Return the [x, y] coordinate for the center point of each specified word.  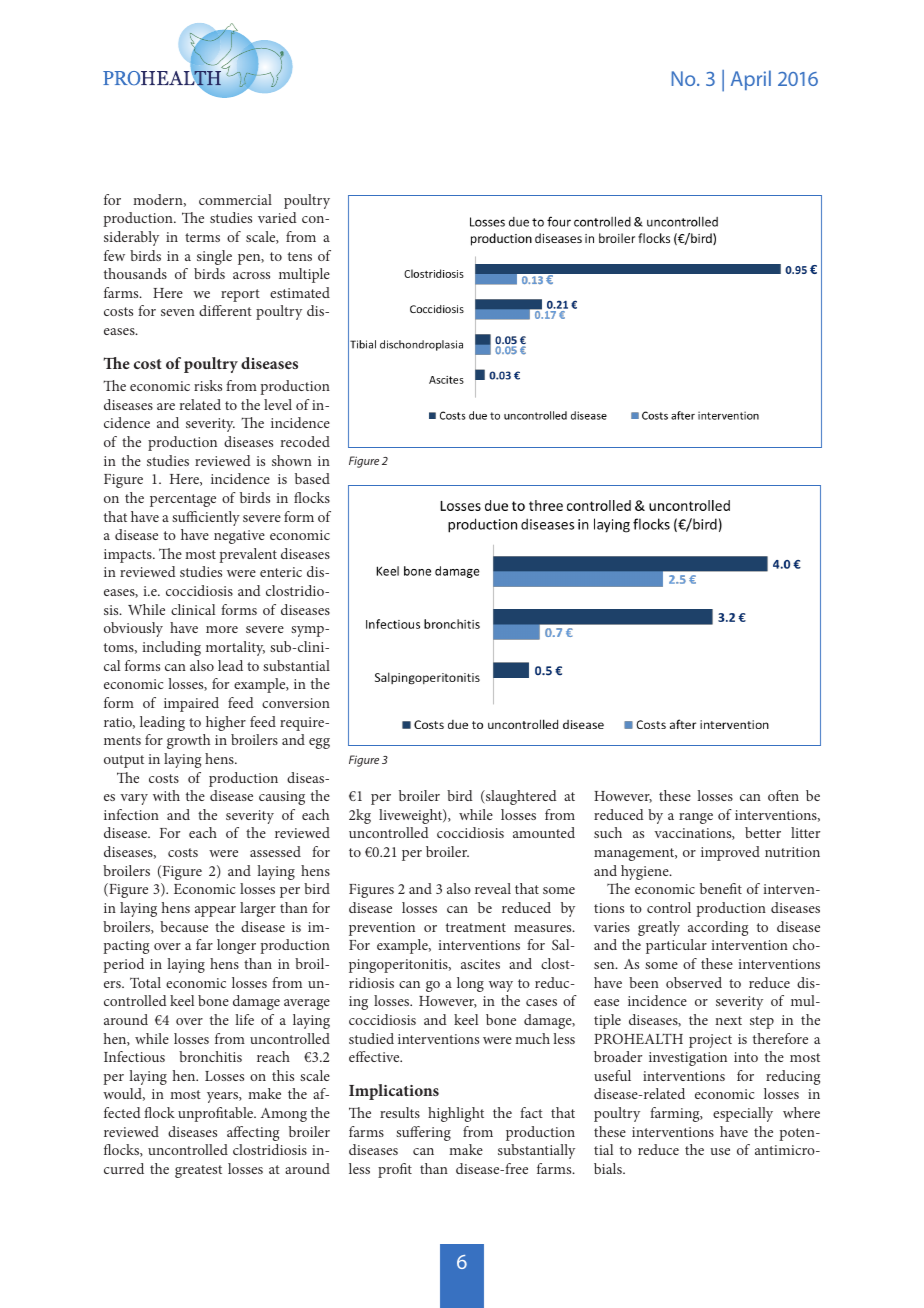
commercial [235, 199]
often [783, 795]
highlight [456, 1114]
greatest [198, 1171]
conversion [296, 703]
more [222, 629]
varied [277, 217]
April [751, 80]
